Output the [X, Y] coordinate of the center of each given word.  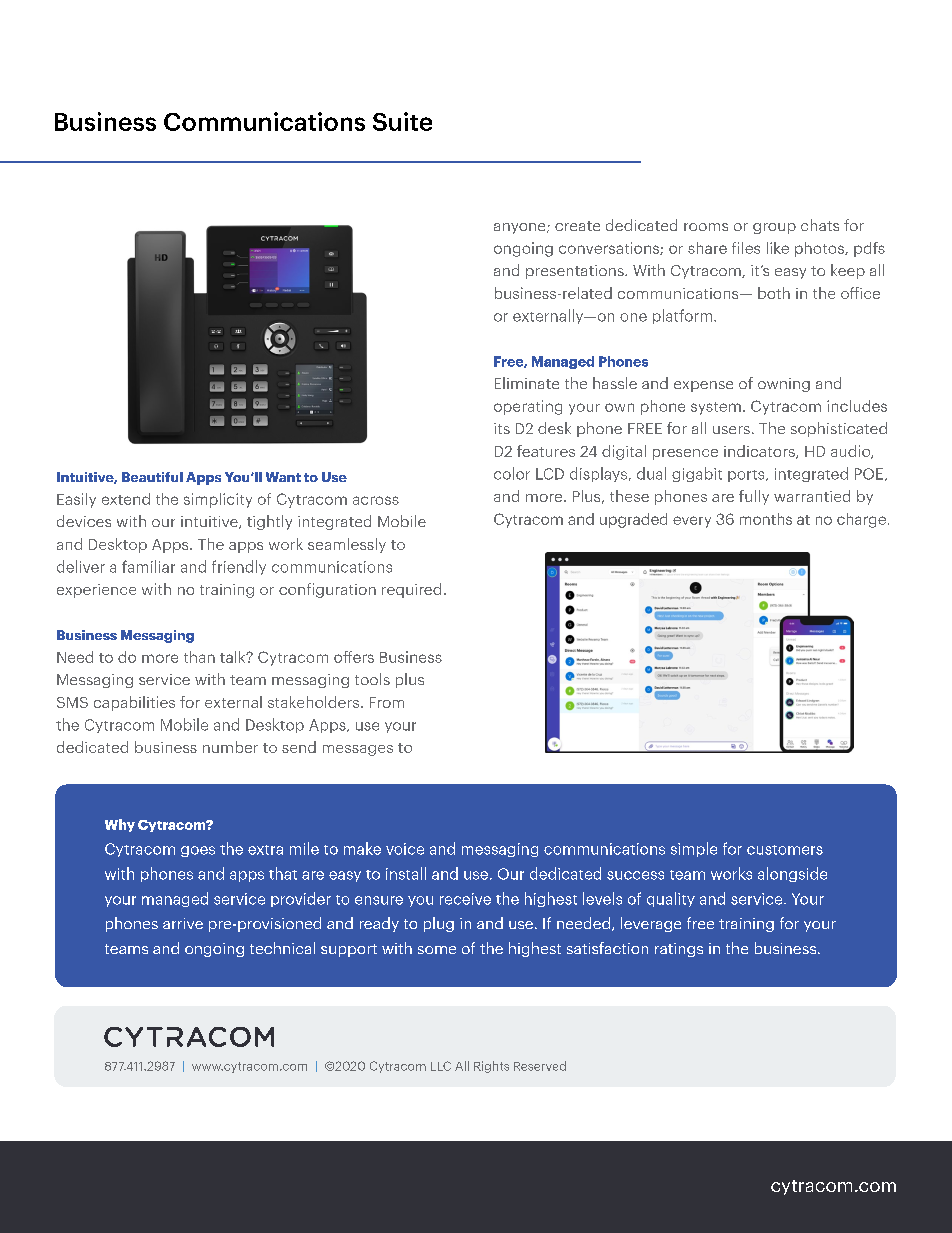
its [502, 428]
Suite [402, 121]
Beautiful [152, 477]
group [774, 228]
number [230, 747]
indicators [760, 452]
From [387, 702]
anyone [521, 228]
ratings [679, 950]
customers [785, 850]
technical [282, 948]
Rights [491, 1067]
